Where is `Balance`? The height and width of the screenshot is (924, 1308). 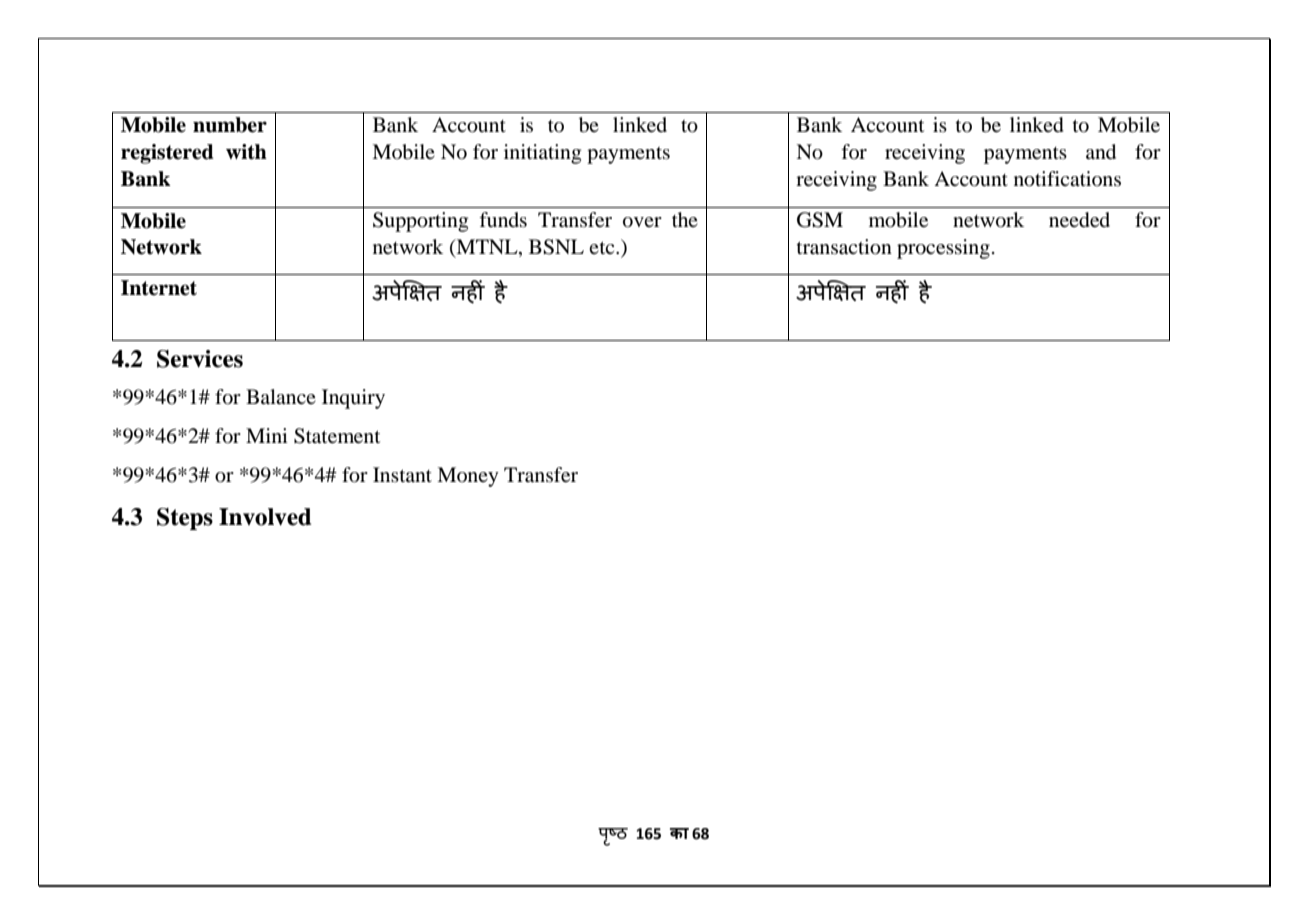
Balance is located at coordinates (281, 396).
